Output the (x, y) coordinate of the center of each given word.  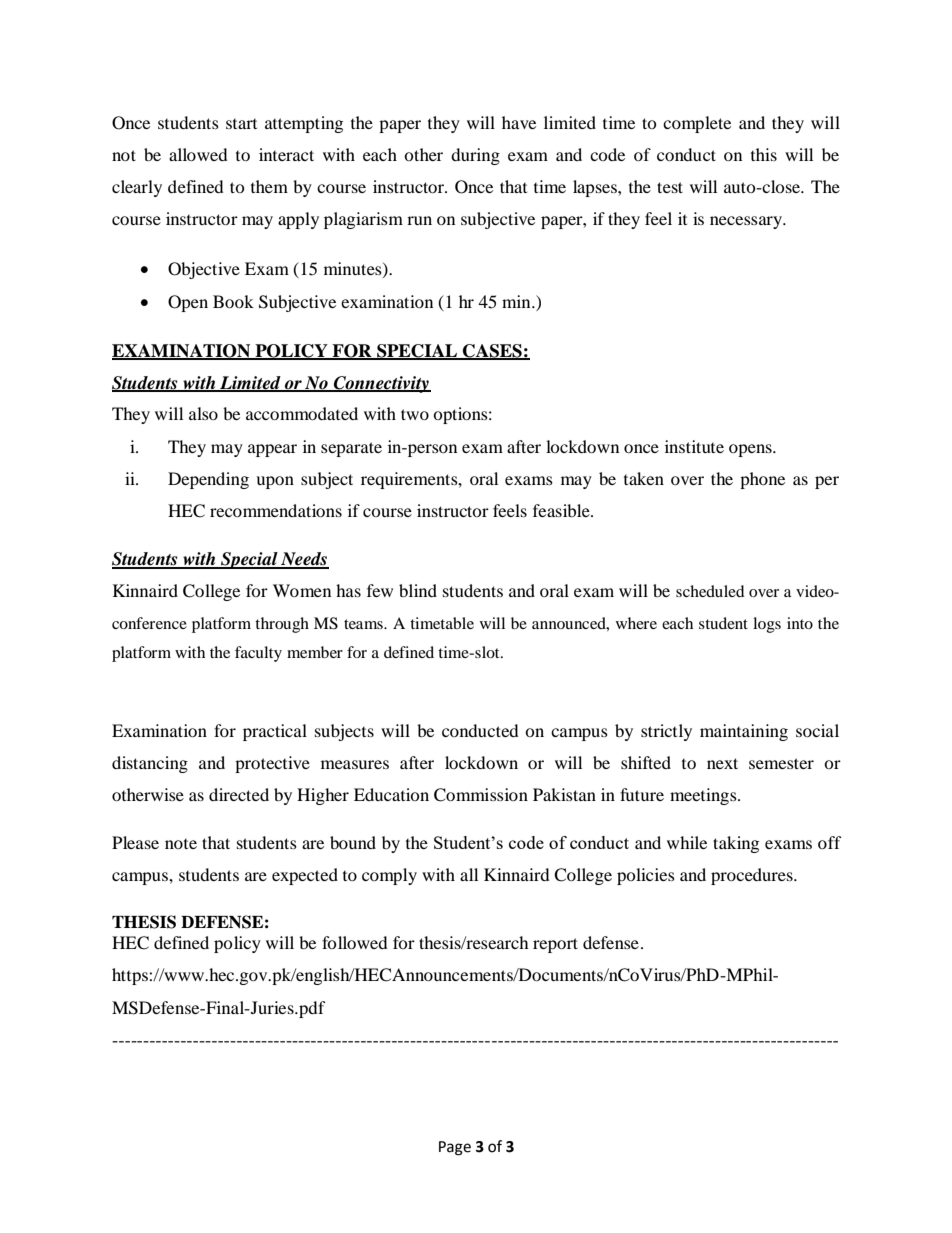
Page (455, 1148)
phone (762, 480)
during (475, 156)
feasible (562, 510)
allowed (198, 154)
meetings (704, 796)
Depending (208, 480)
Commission (481, 795)
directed (239, 794)
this (764, 154)
